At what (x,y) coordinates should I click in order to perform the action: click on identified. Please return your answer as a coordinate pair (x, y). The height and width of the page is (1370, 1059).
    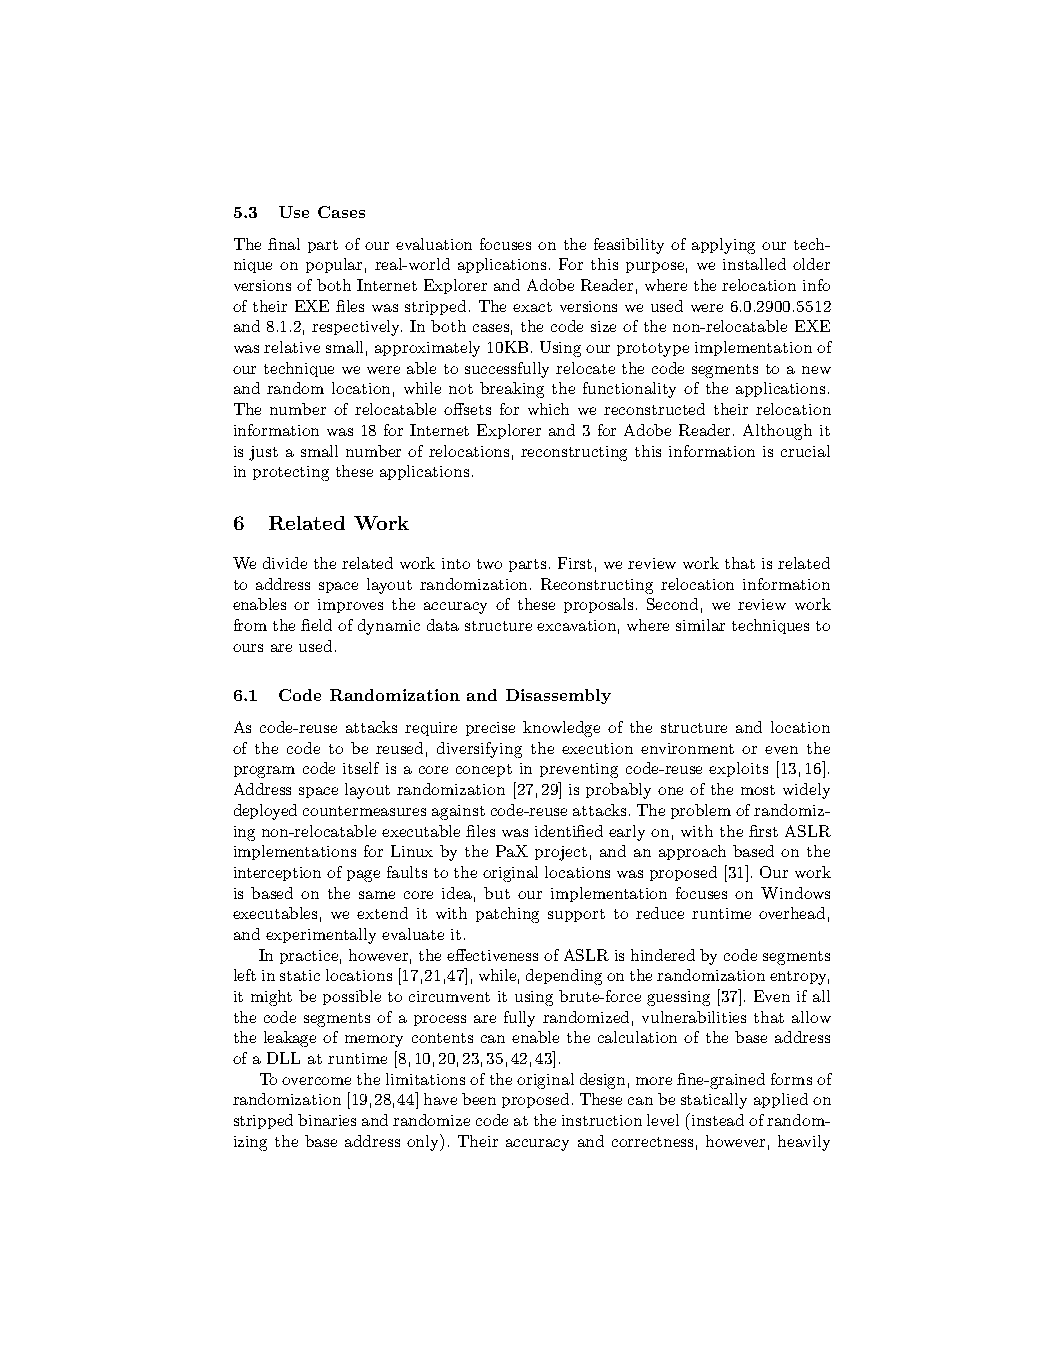
    Looking at the image, I should click on (569, 831).
